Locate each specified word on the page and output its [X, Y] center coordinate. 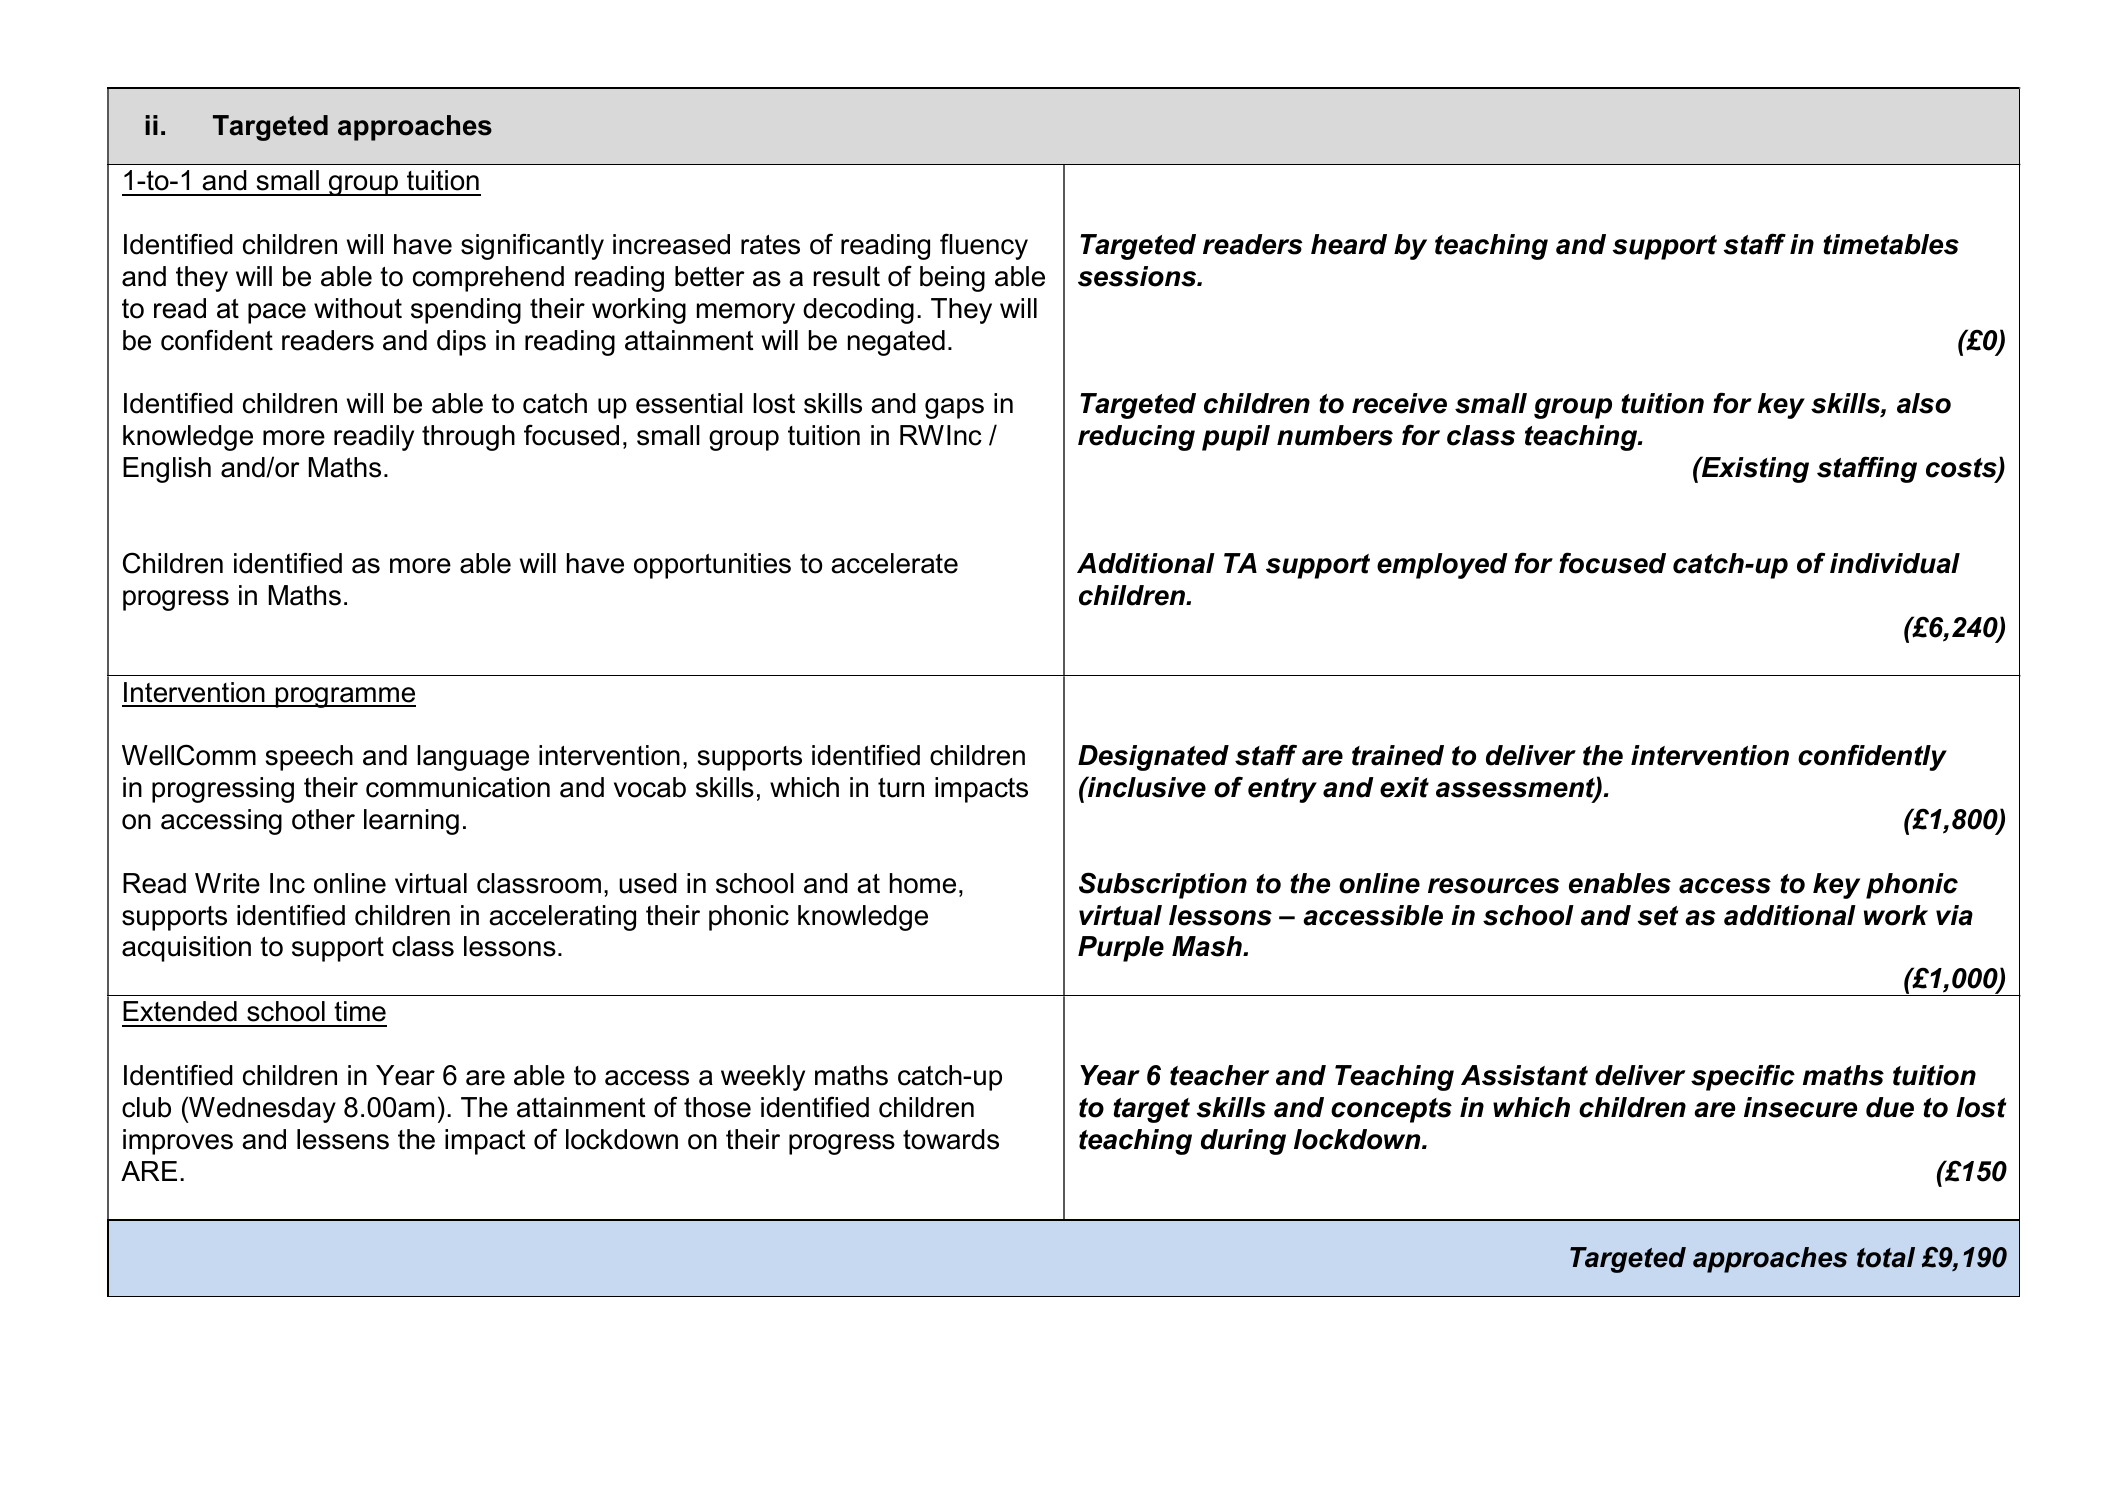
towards [951, 1139]
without [358, 308]
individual [1895, 563]
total [1886, 1257]
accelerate [894, 563]
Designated [1153, 758]
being [952, 279]
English [167, 470]
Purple [1121, 949]
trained [1398, 755]
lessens [343, 1139]
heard [1349, 244]
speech [309, 758]
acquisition [186, 949]
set [1658, 916]
